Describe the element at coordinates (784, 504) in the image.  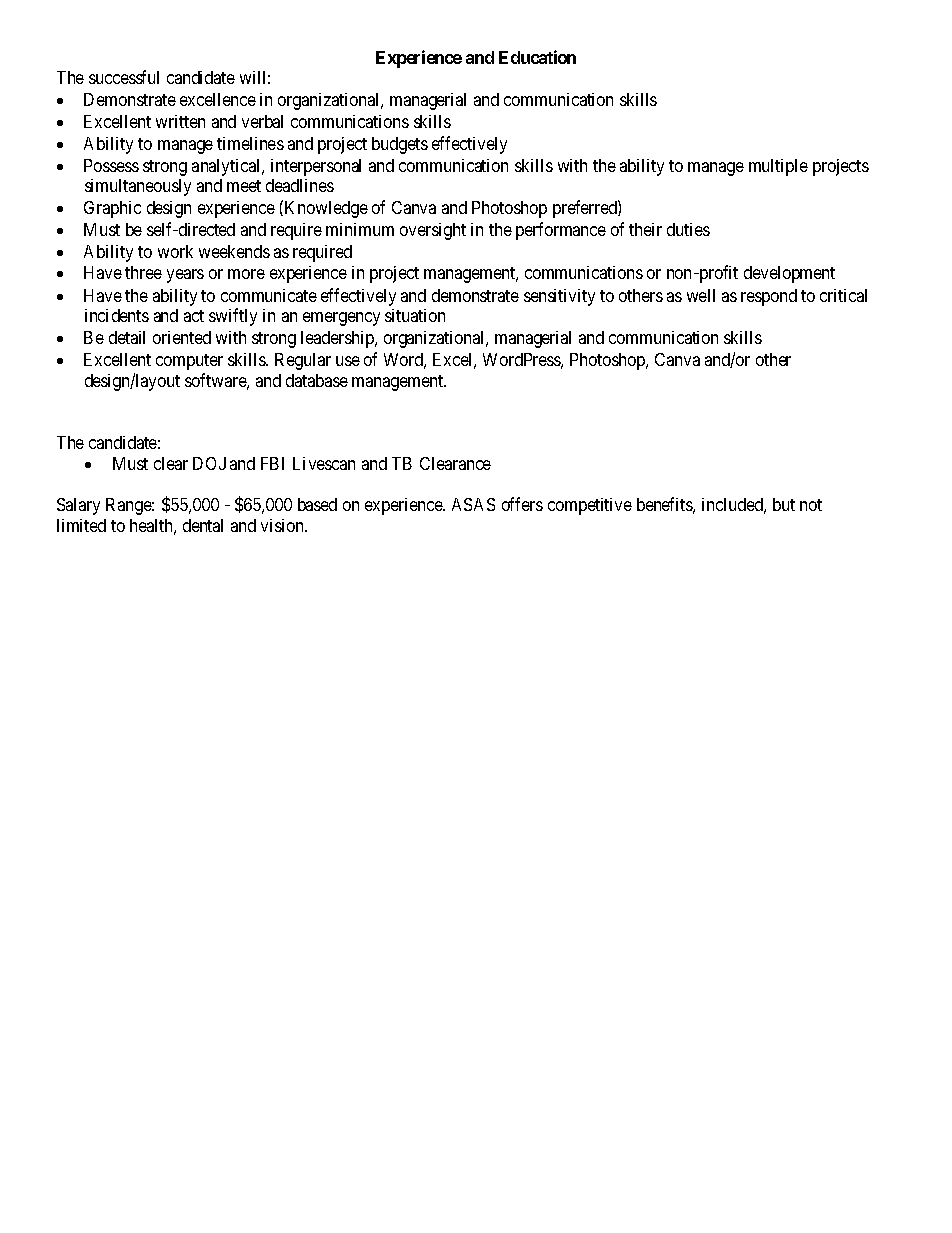
I see `but` at that location.
